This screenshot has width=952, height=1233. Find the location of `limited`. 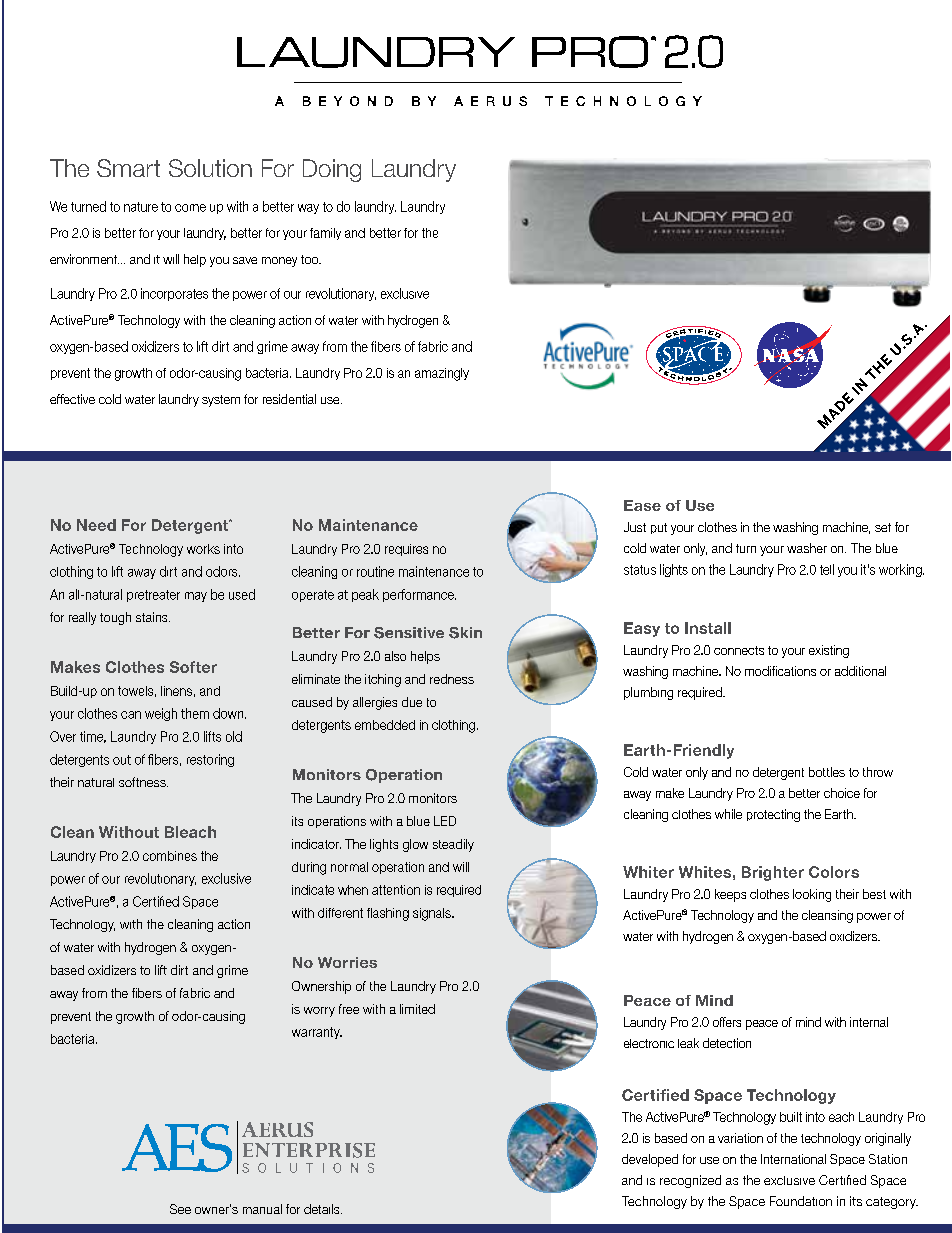

limited is located at coordinates (417, 1009).
